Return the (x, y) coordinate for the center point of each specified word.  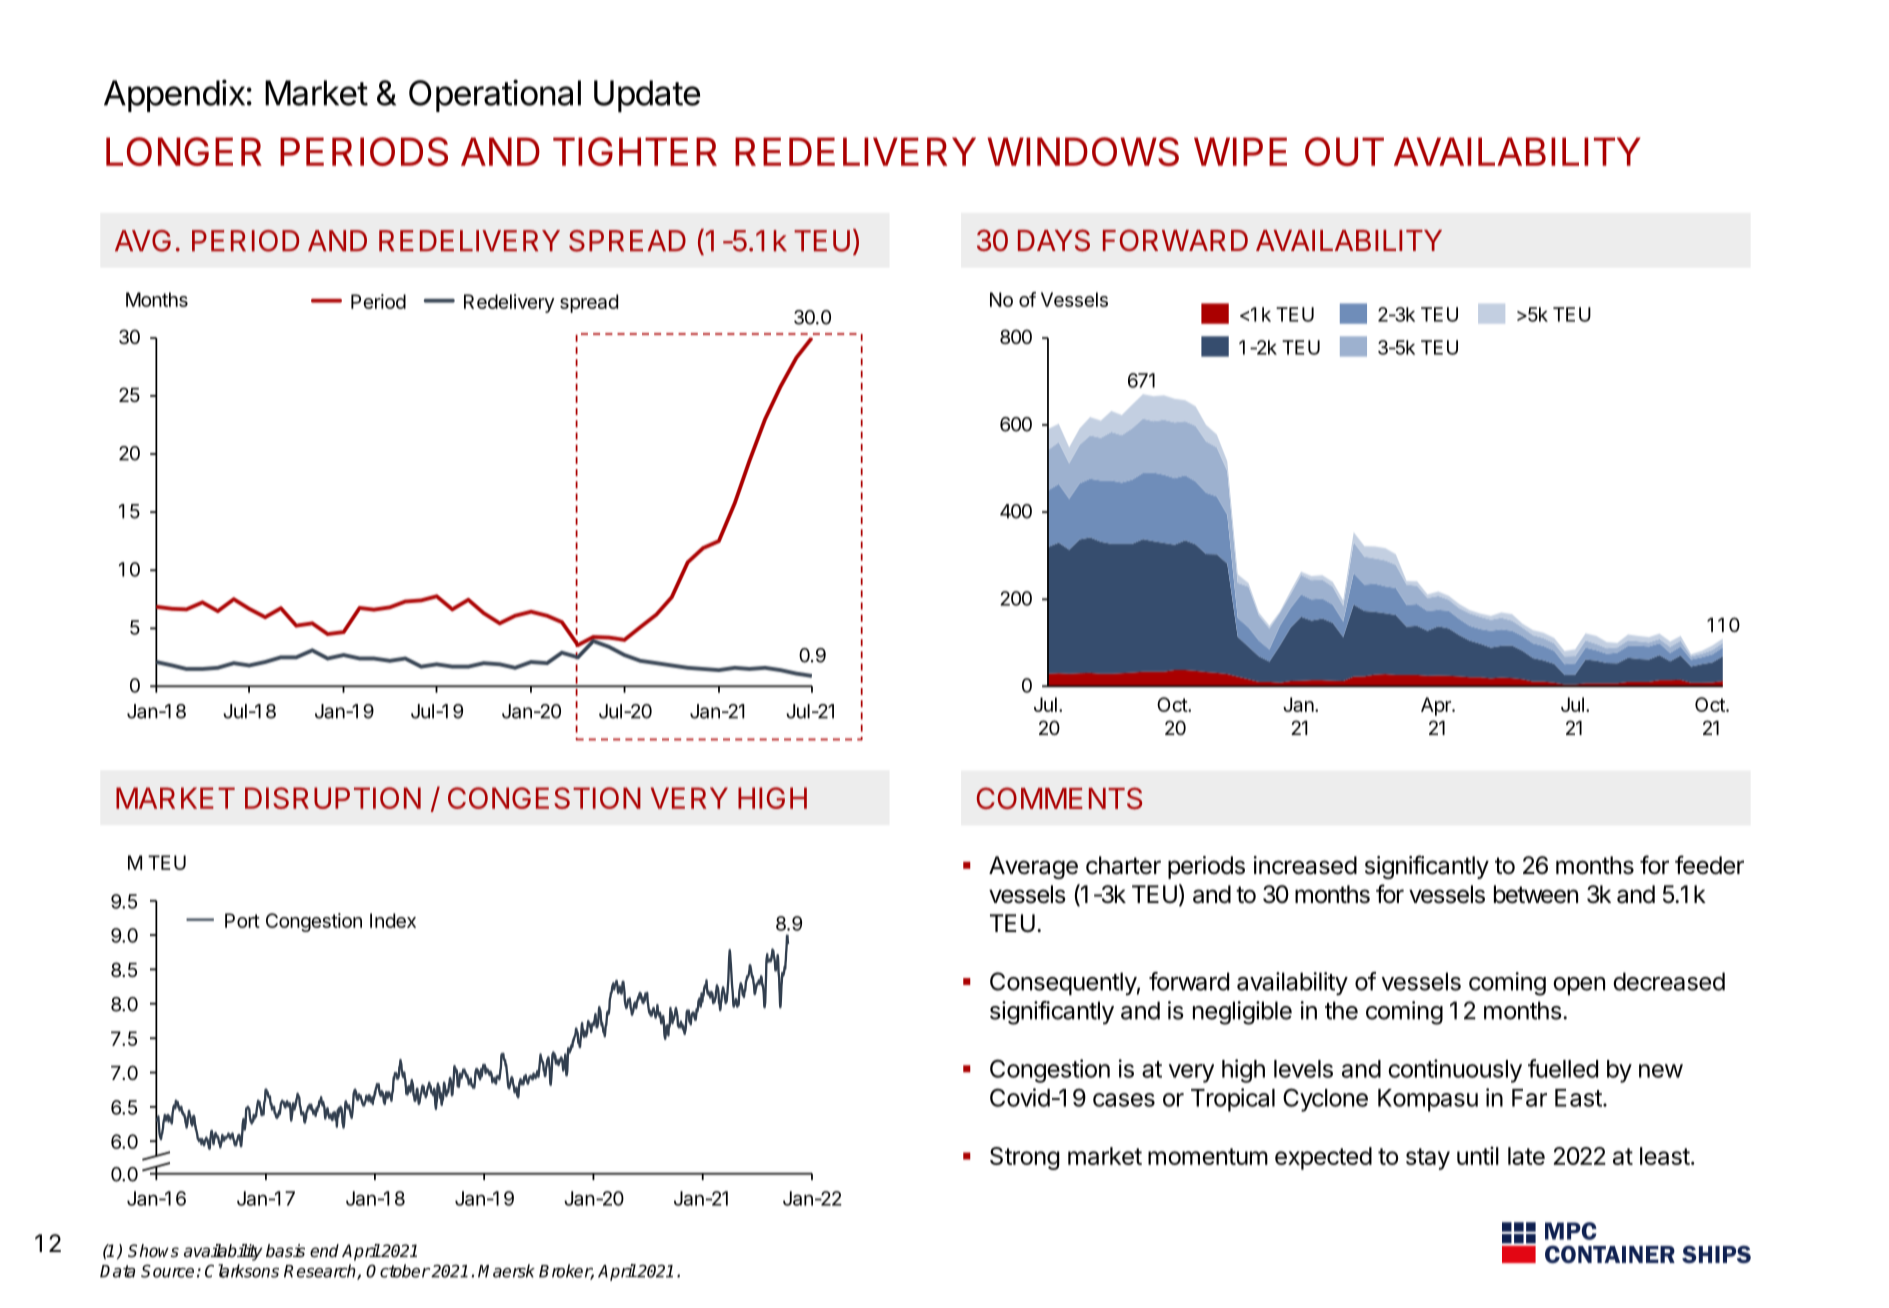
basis (285, 1251)
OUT (1344, 151)
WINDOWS (1083, 151)
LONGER (184, 151)
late (1526, 1156)
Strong (1024, 1158)
